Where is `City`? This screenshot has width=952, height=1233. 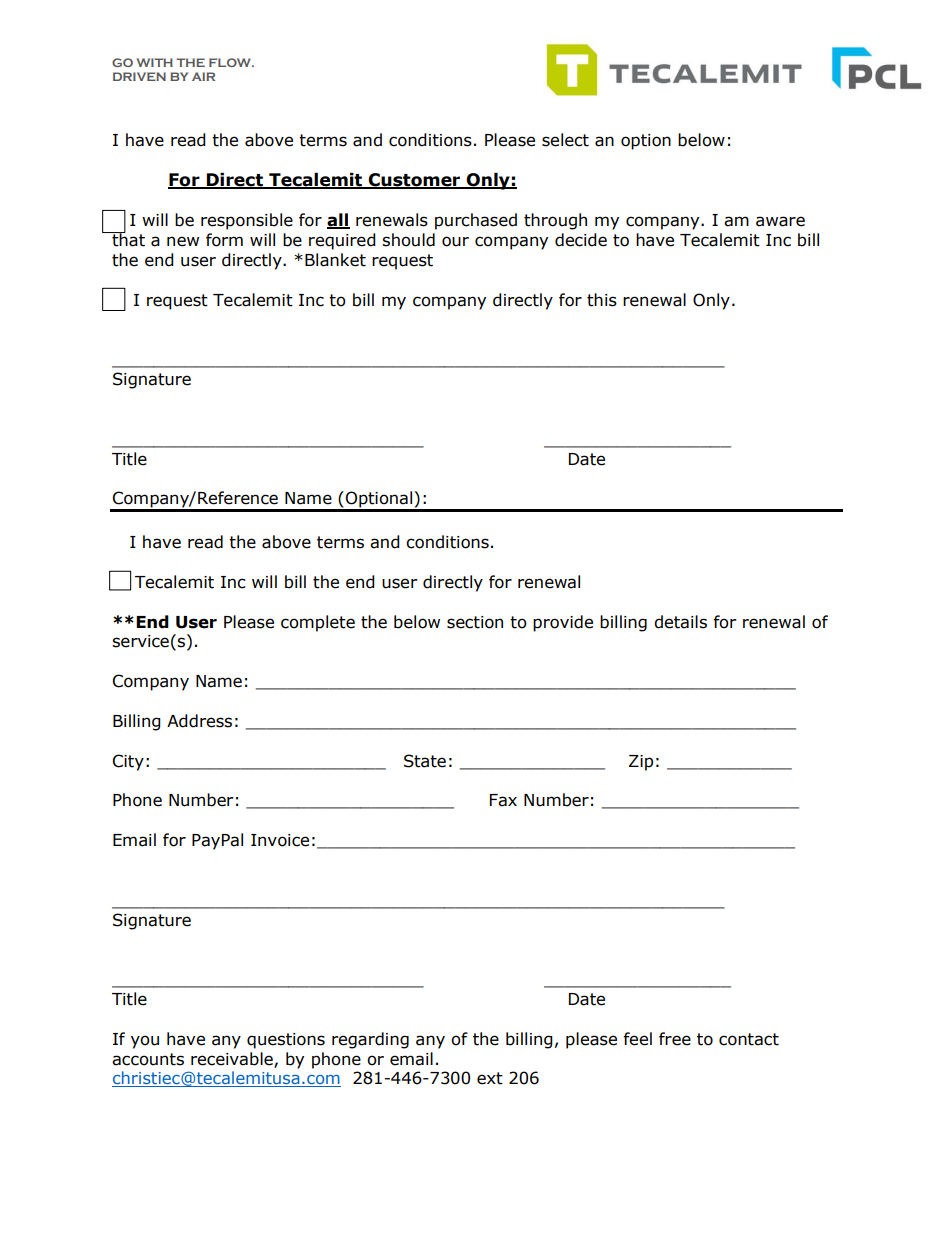 City is located at coordinates (128, 762).
